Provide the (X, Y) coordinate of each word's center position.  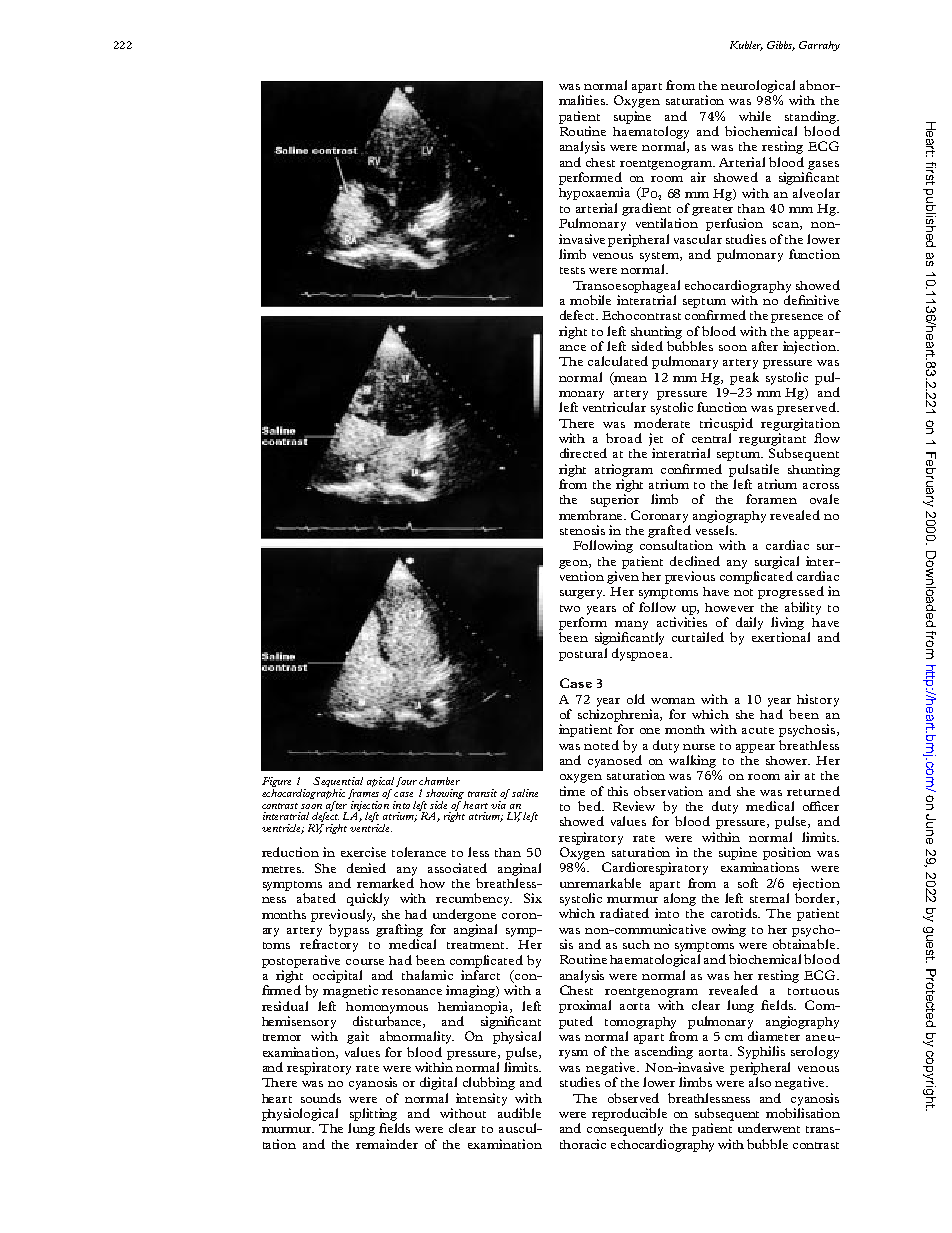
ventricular (614, 407)
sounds (321, 1098)
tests (572, 270)
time (572, 791)
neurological (758, 86)
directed (583, 453)
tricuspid (726, 424)
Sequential (338, 783)
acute (758, 730)
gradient (646, 209)
